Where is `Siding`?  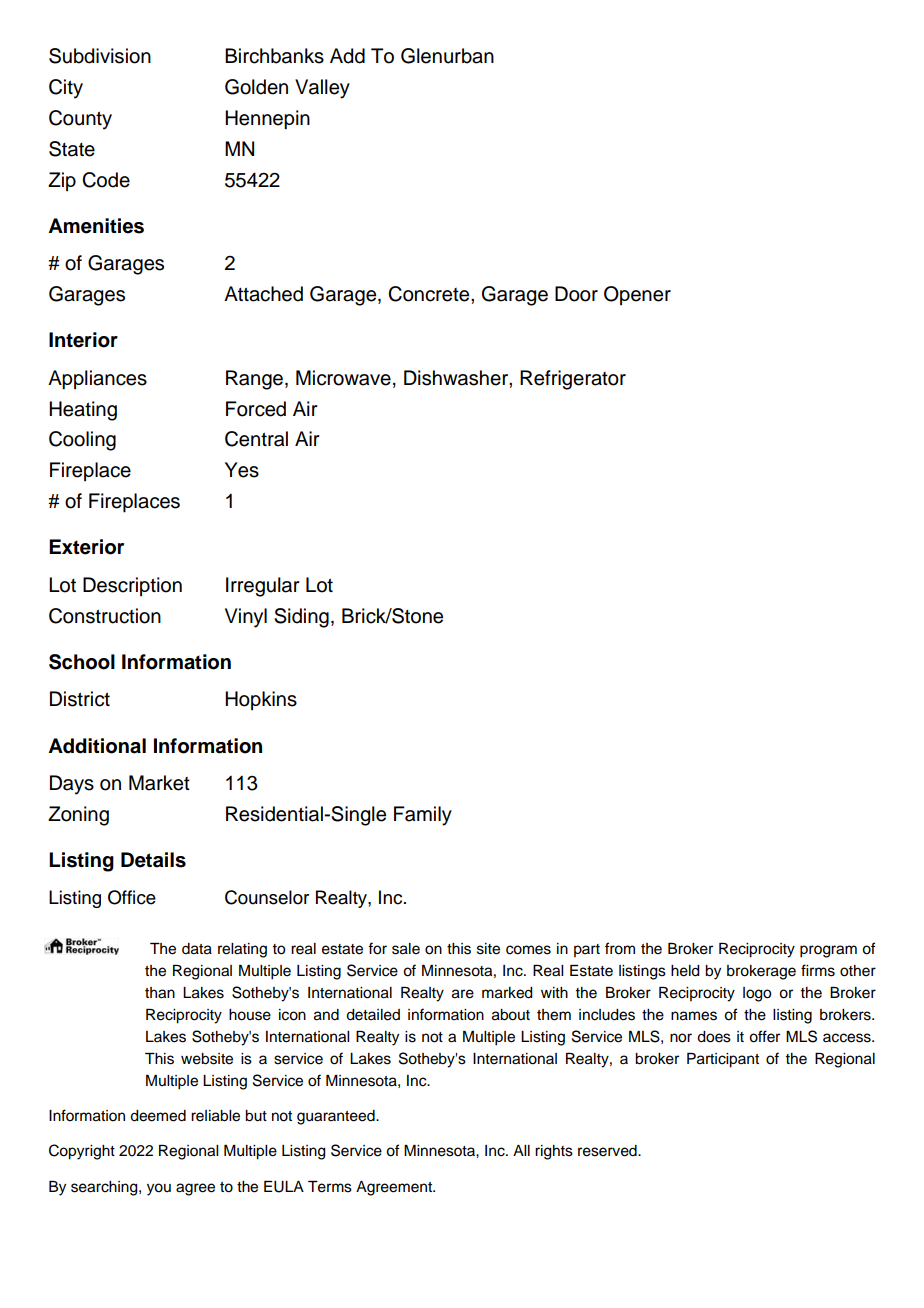 Siding is located at coordinates (301, 618).
